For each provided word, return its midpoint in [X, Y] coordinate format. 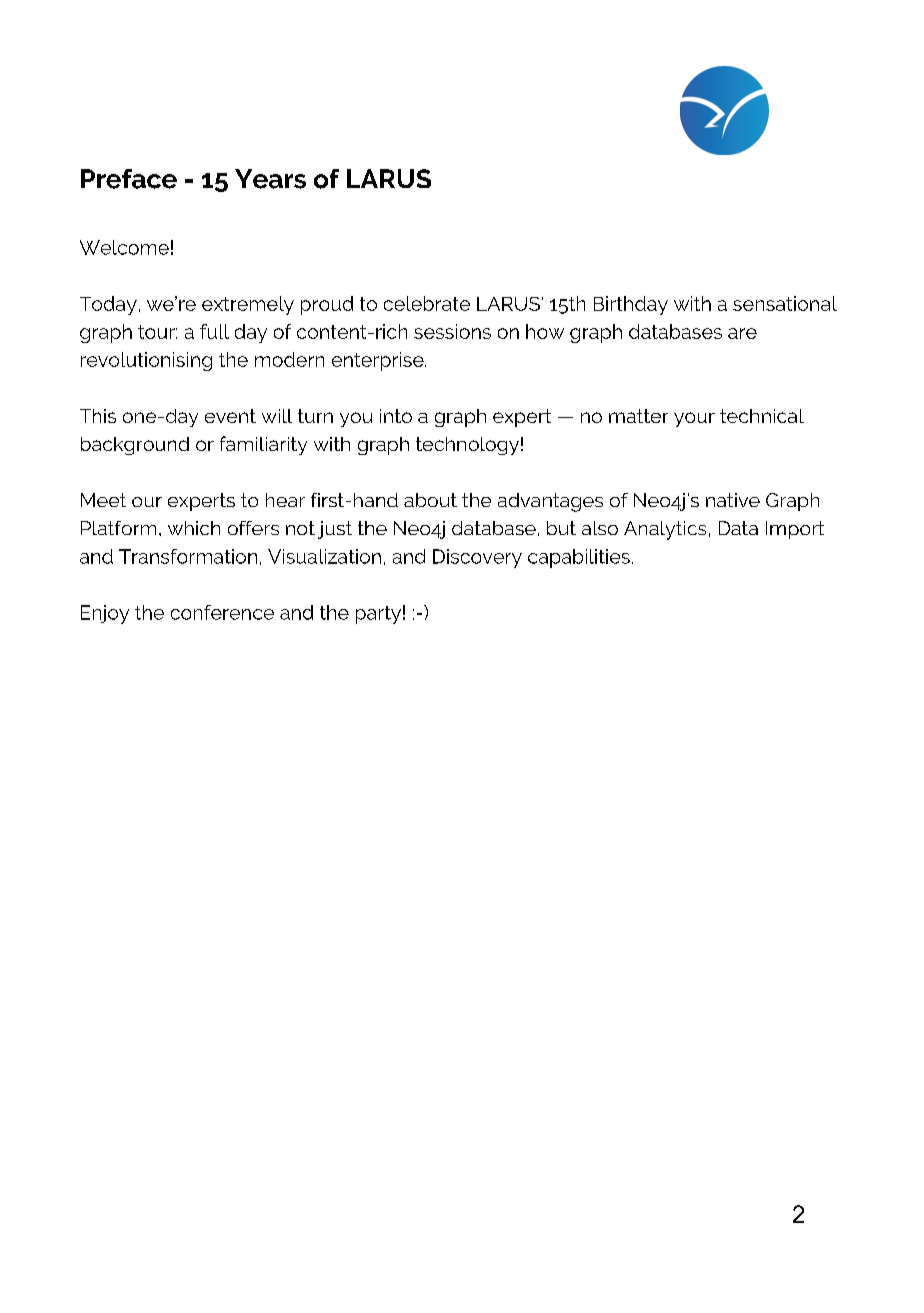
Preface [129, 179]
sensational [785, 303]
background [135, 446]
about [430, 500]
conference [222, 612]
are [742, 333]
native [733, 500]
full [214, 331]
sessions [452, 331]
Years [270, 179]
